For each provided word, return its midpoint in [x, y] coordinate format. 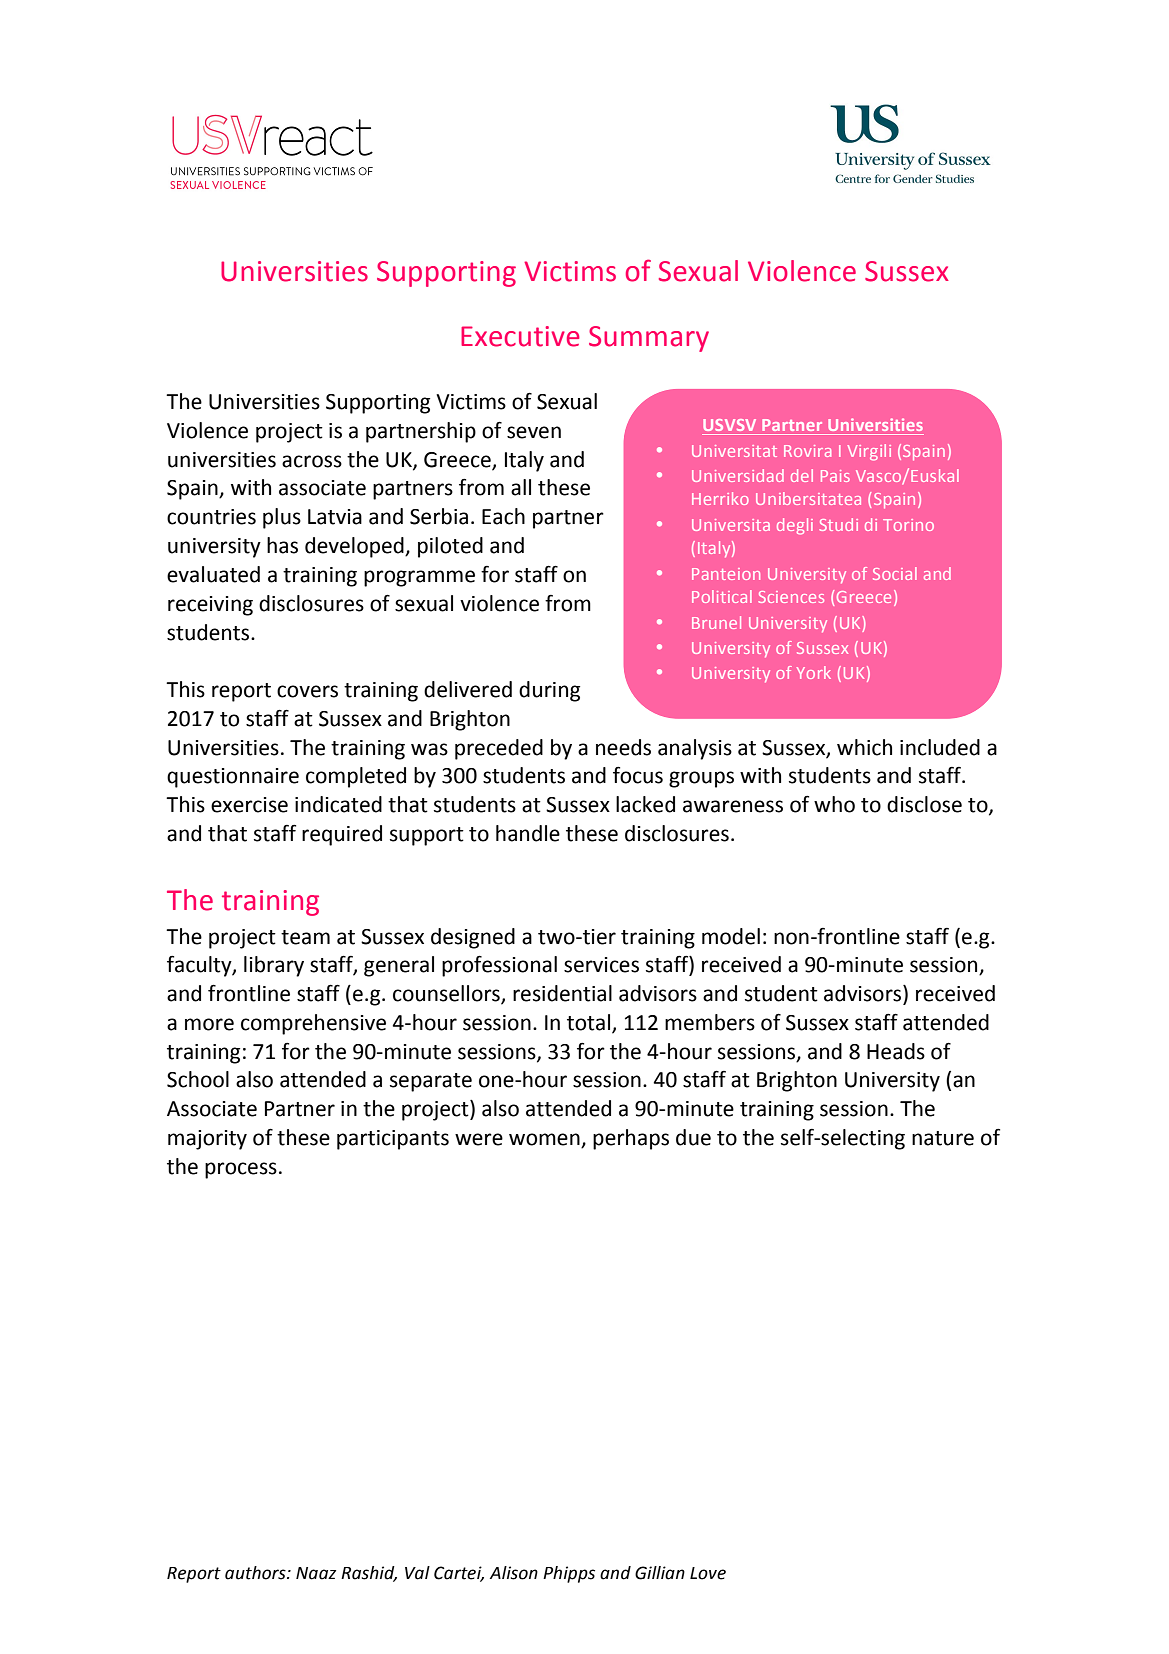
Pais [835, 476]
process [241, 1170]
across [312, 461]
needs [623, 747]
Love [708, 1573]
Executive [520, 336]
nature [943, 1138]
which [864, 747]
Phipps [569, 1574]
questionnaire [233, 778]
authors [256, 1573]
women [545, 1140]
